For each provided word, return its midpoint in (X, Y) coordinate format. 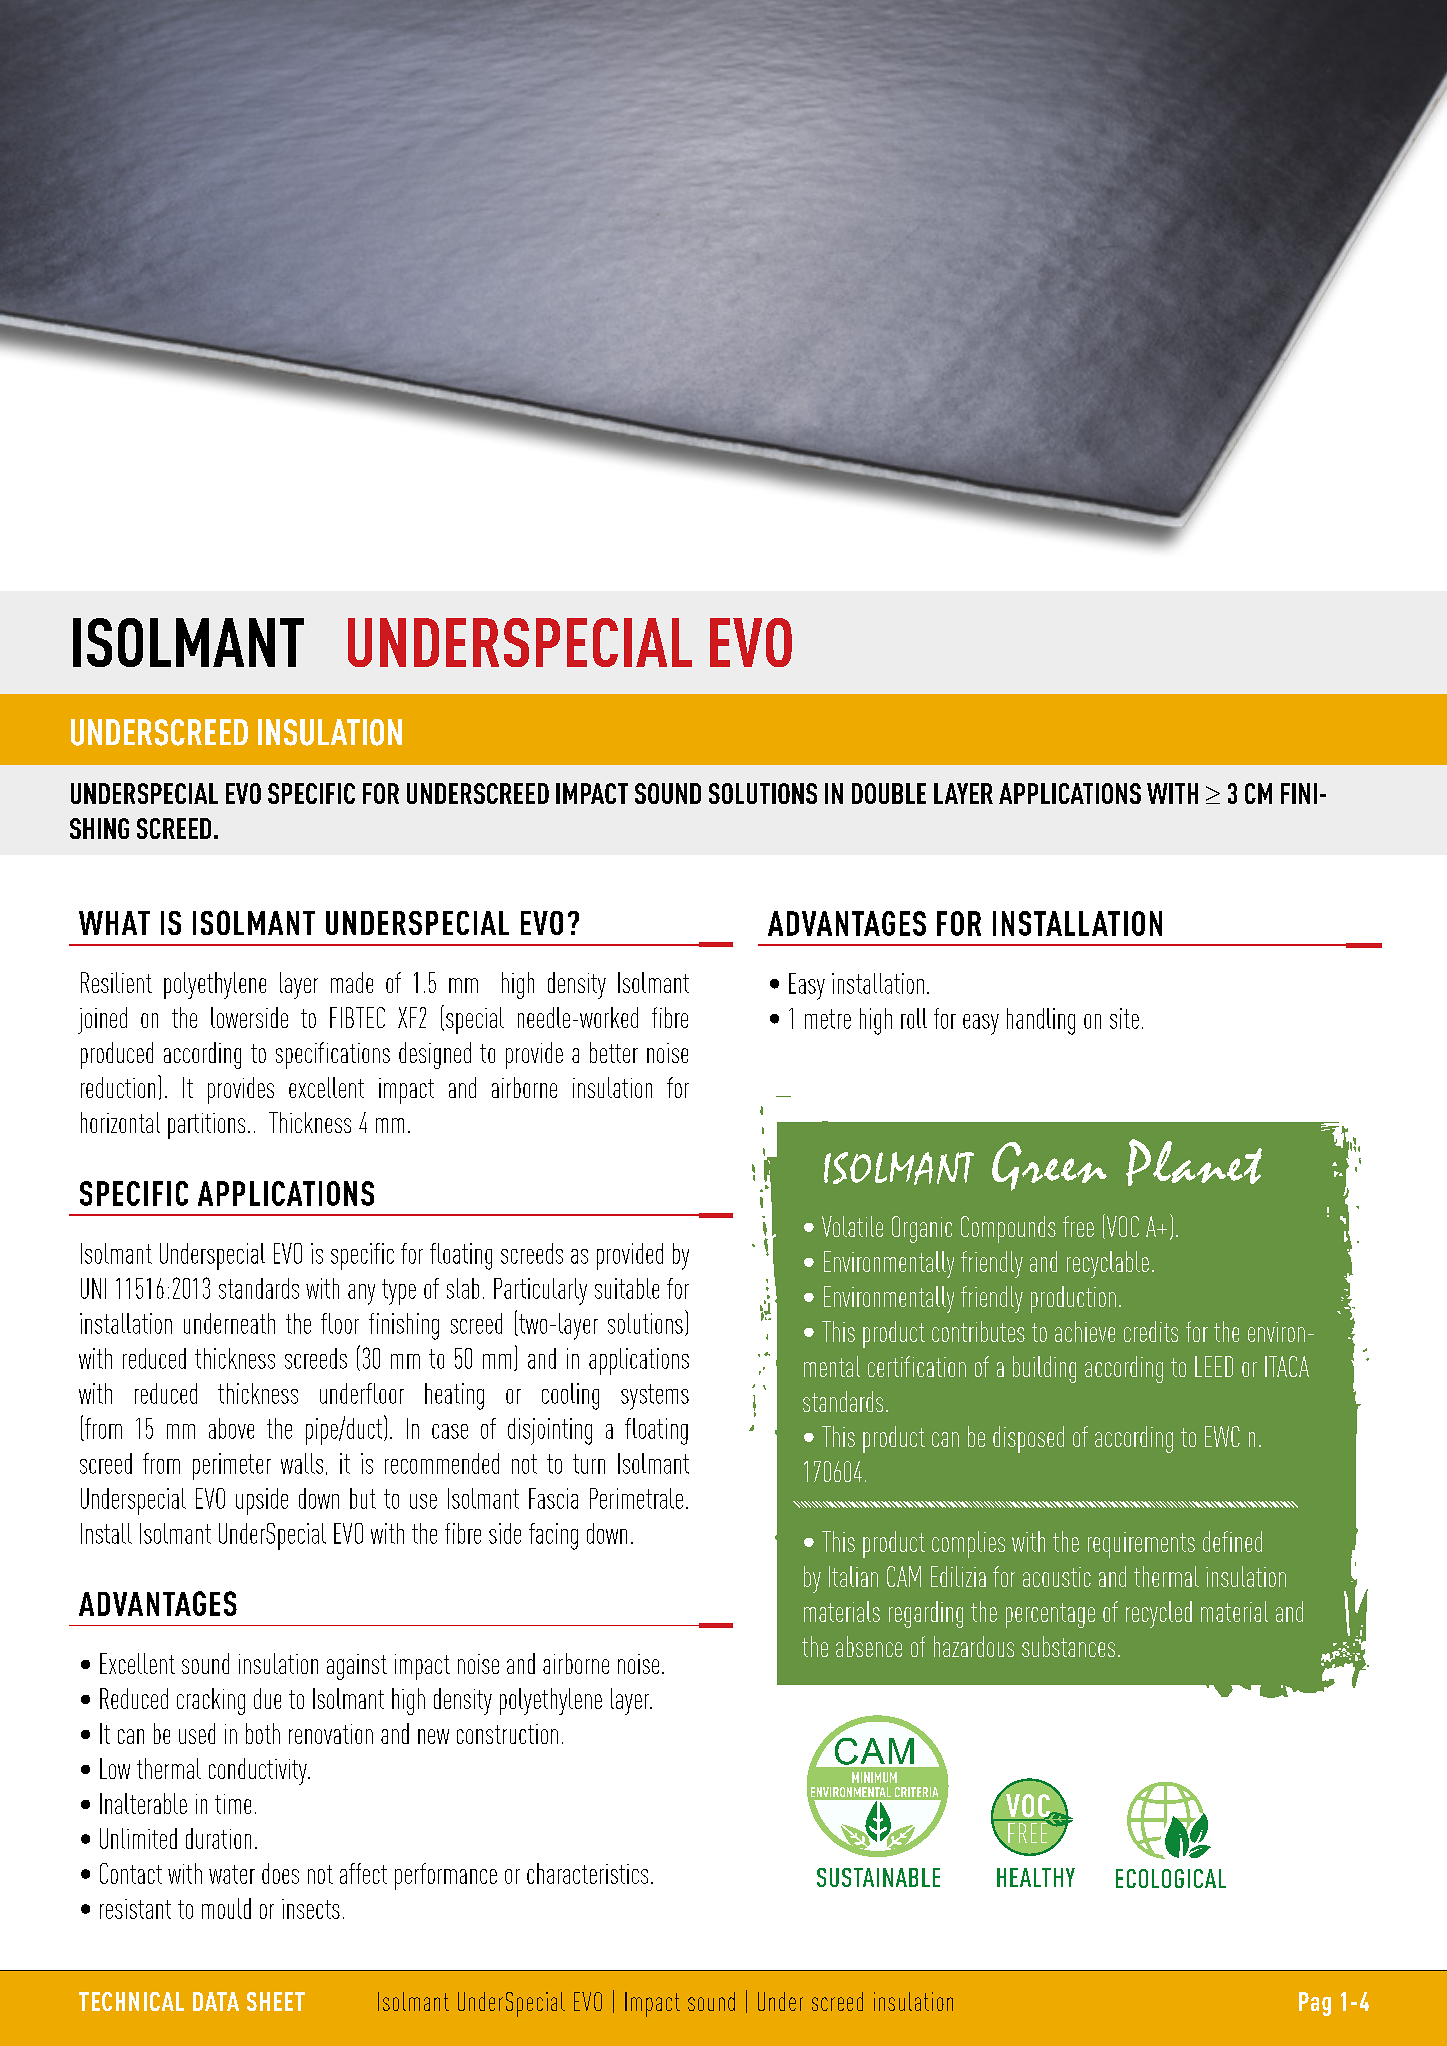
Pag (1315, 2004)
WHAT (114, 923)
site (1124, 1018)
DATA (216, 2001)
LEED (1214, 1366)
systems (655, 1397)
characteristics (587, 1873)
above (231, 1428)
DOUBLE (889, 793)
